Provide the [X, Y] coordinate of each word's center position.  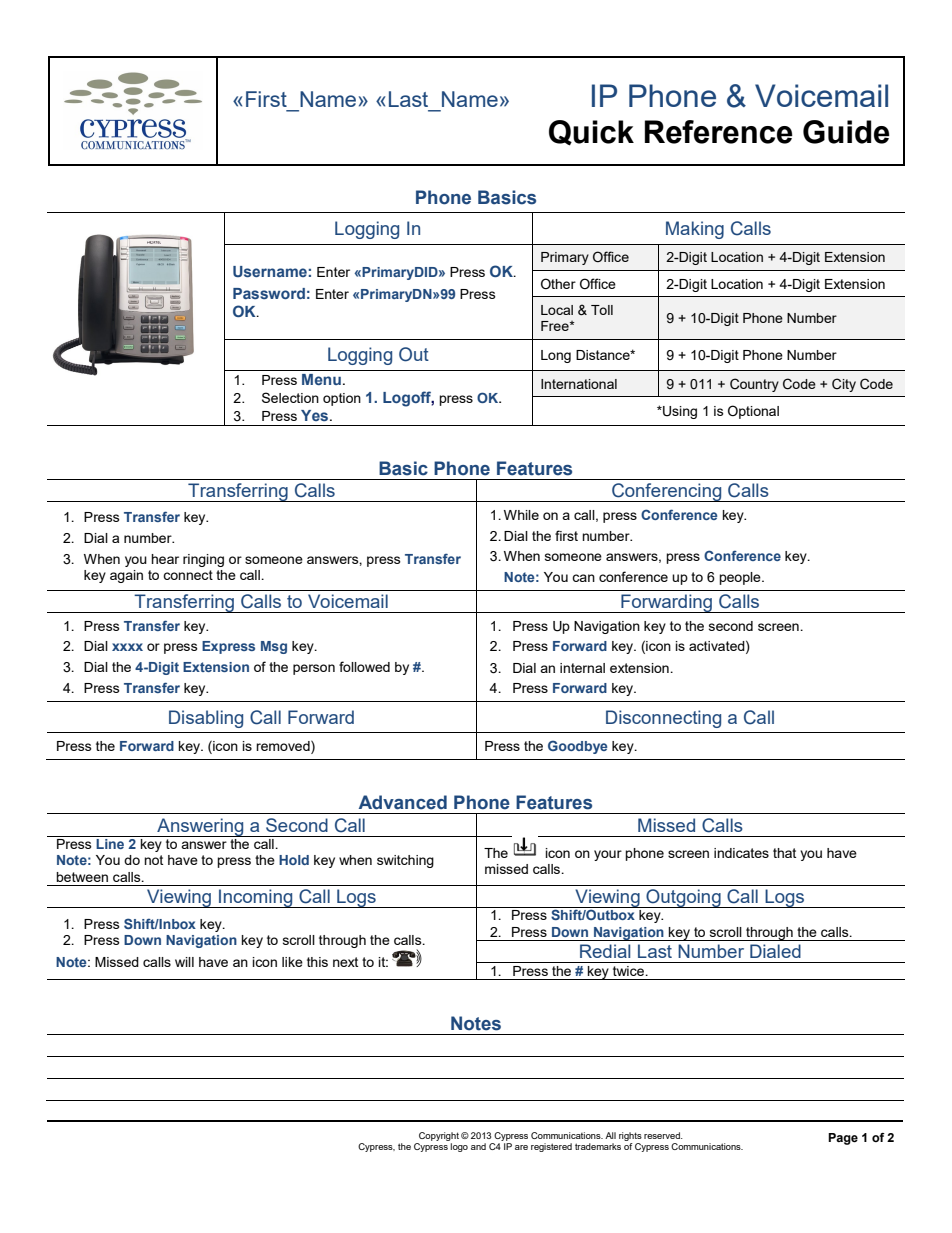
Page [843, 1139]
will [184, 962]
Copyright [439, 1136]
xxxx [127, 647]
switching [405, 861]
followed [364, 666]
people [741, 578]
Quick [591, 133]
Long [556, 356]
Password [269, 293]
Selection [290, 397]
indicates [741, 853]
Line [110, 844]
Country [754, 385]
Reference [719, 132]
